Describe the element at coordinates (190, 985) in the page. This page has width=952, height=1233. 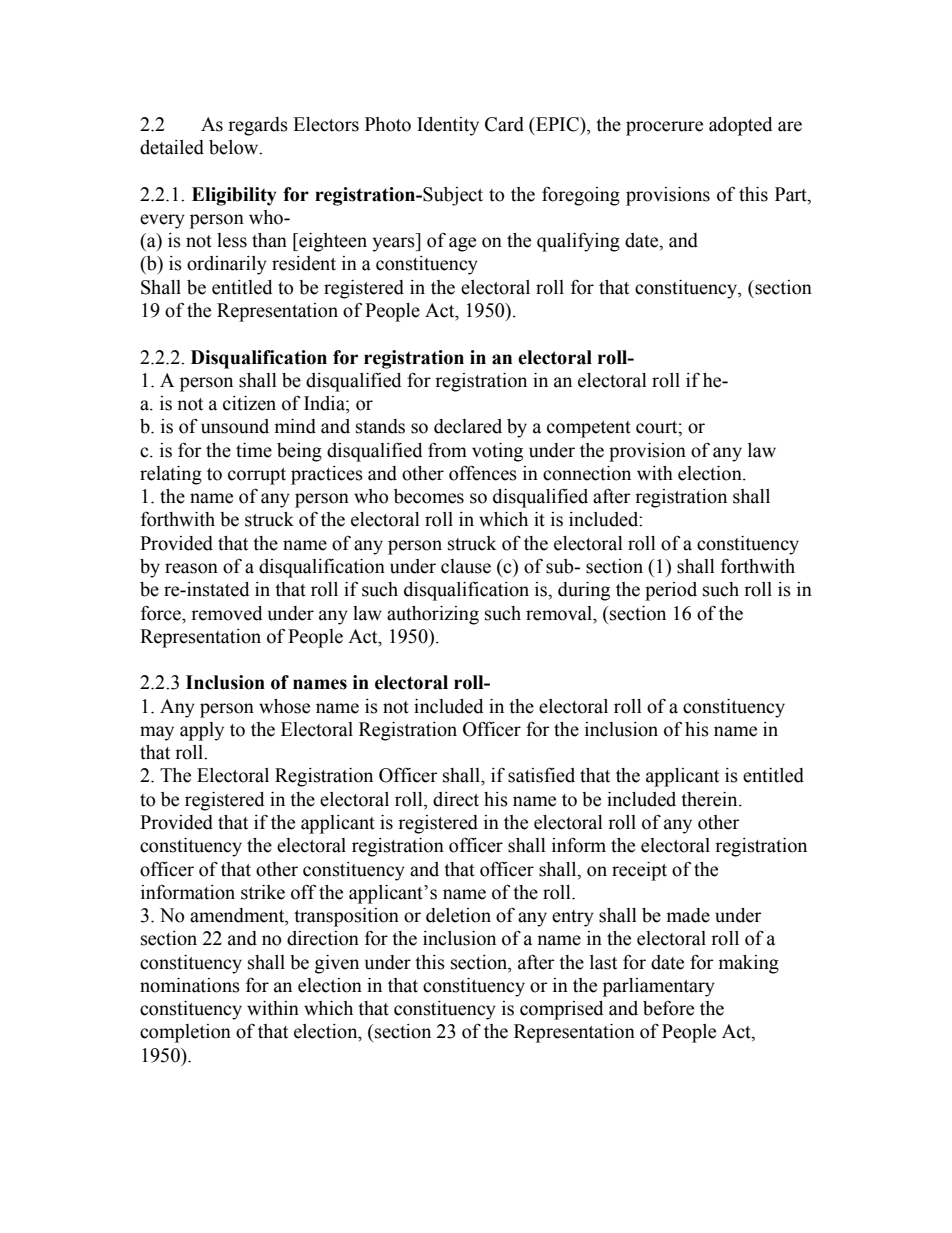
I see `nominations` at that location.
